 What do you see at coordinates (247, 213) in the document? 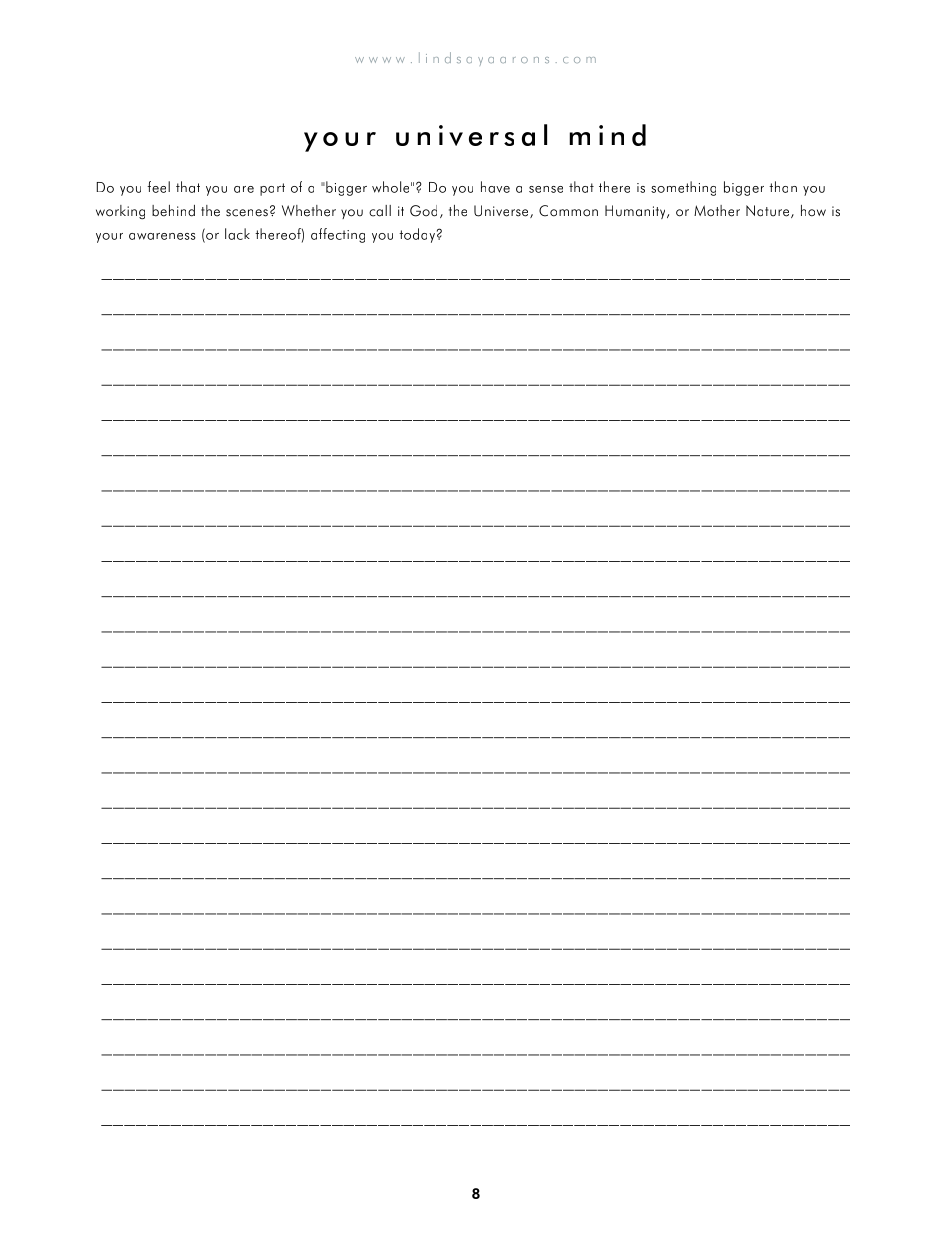
I see `scenes` at bounding box center [247, 213].
